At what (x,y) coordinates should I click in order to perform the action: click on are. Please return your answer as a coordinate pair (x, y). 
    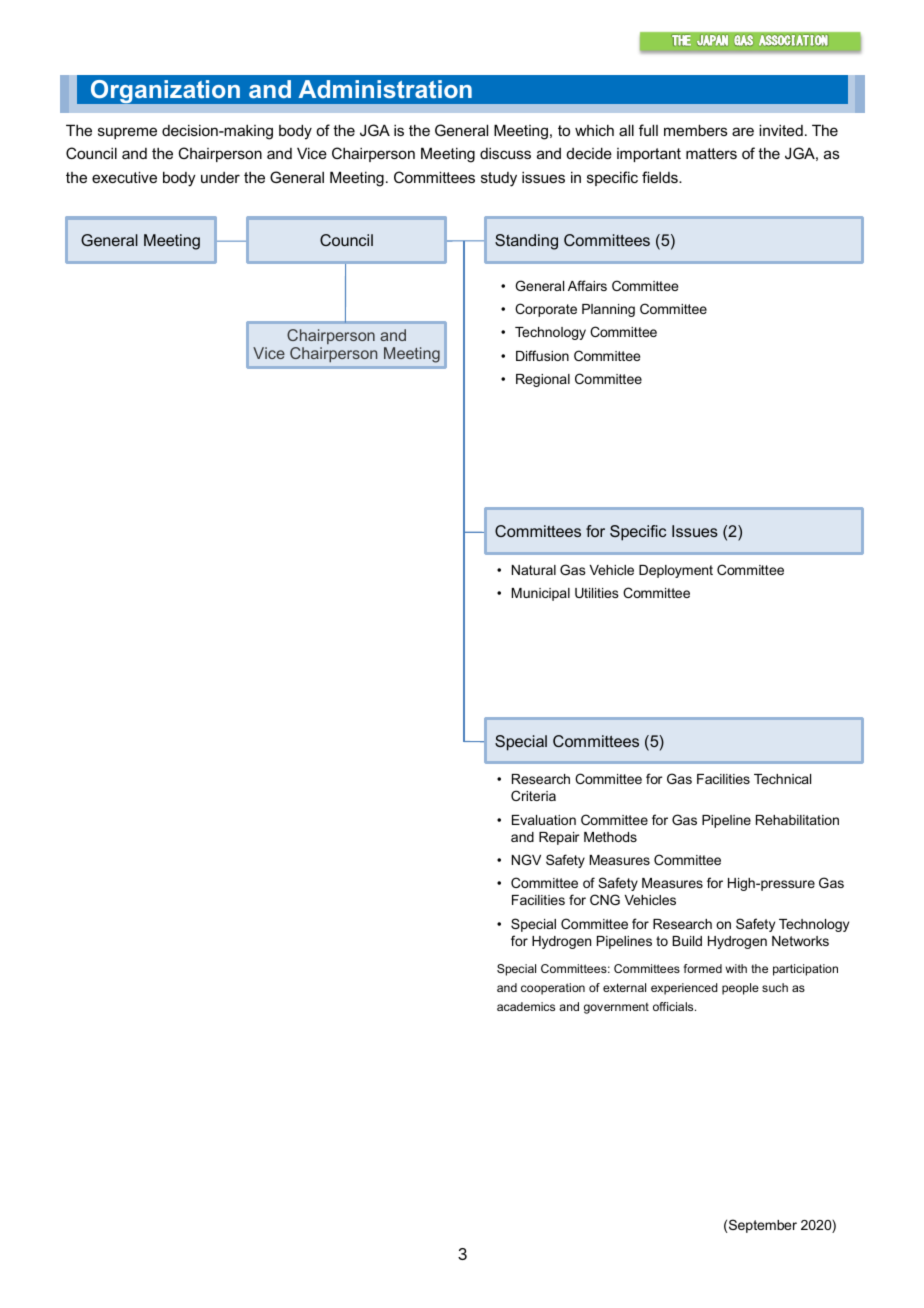
    Looking at the image, I should click on (743, 131).
